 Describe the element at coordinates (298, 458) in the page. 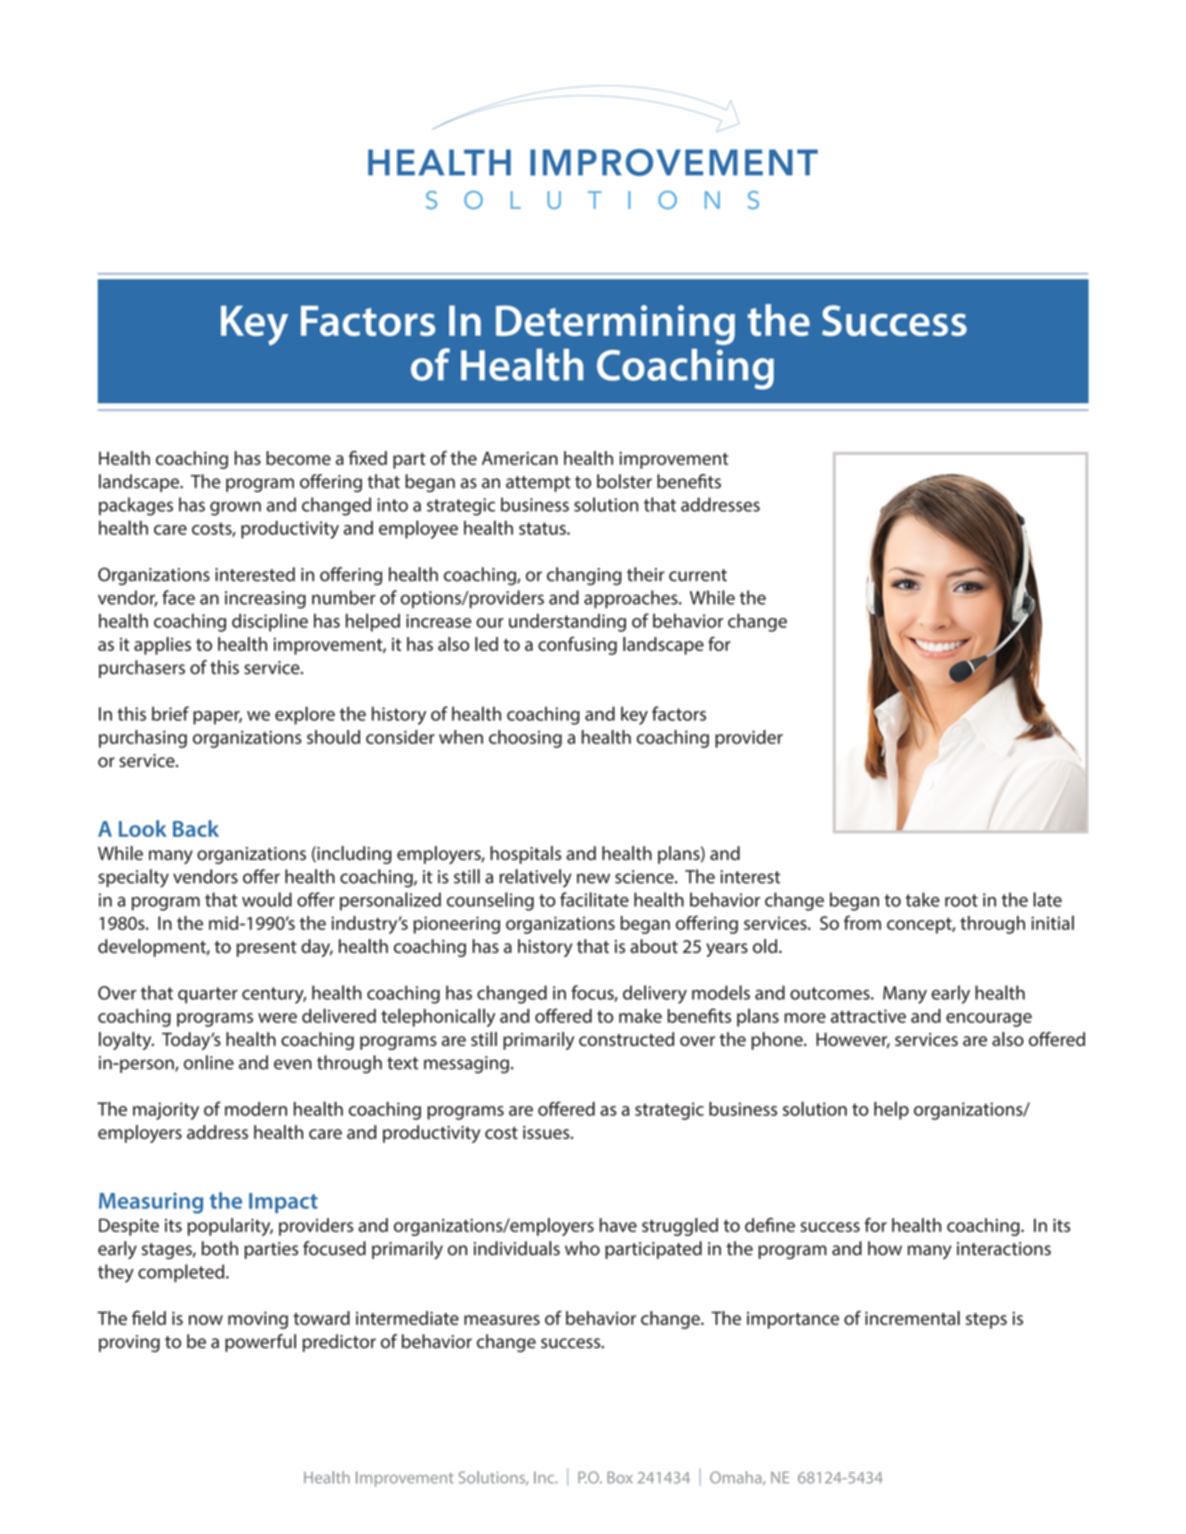

I see `become` at that location.
